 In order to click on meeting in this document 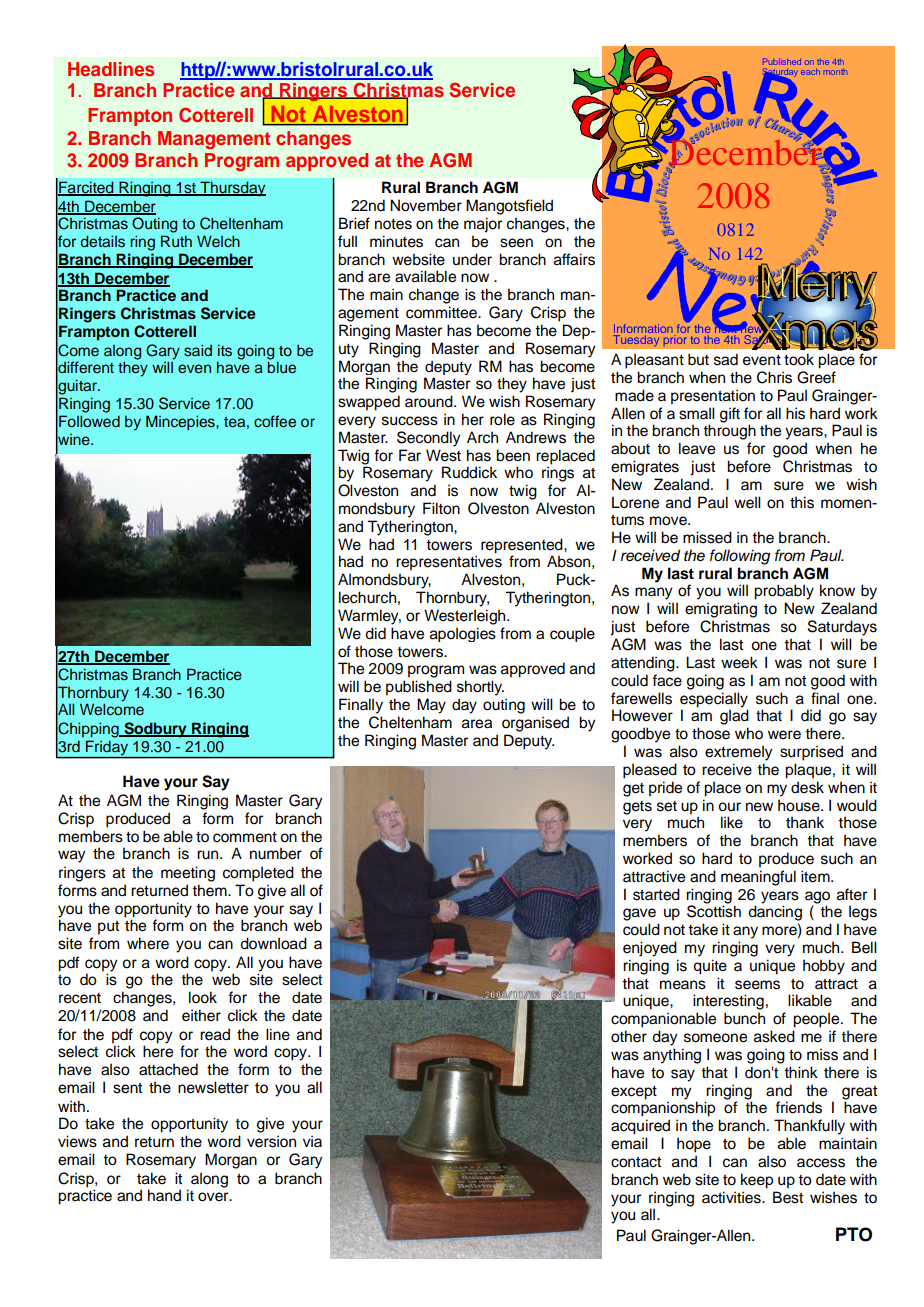, I will do `click(188, 874)`.
